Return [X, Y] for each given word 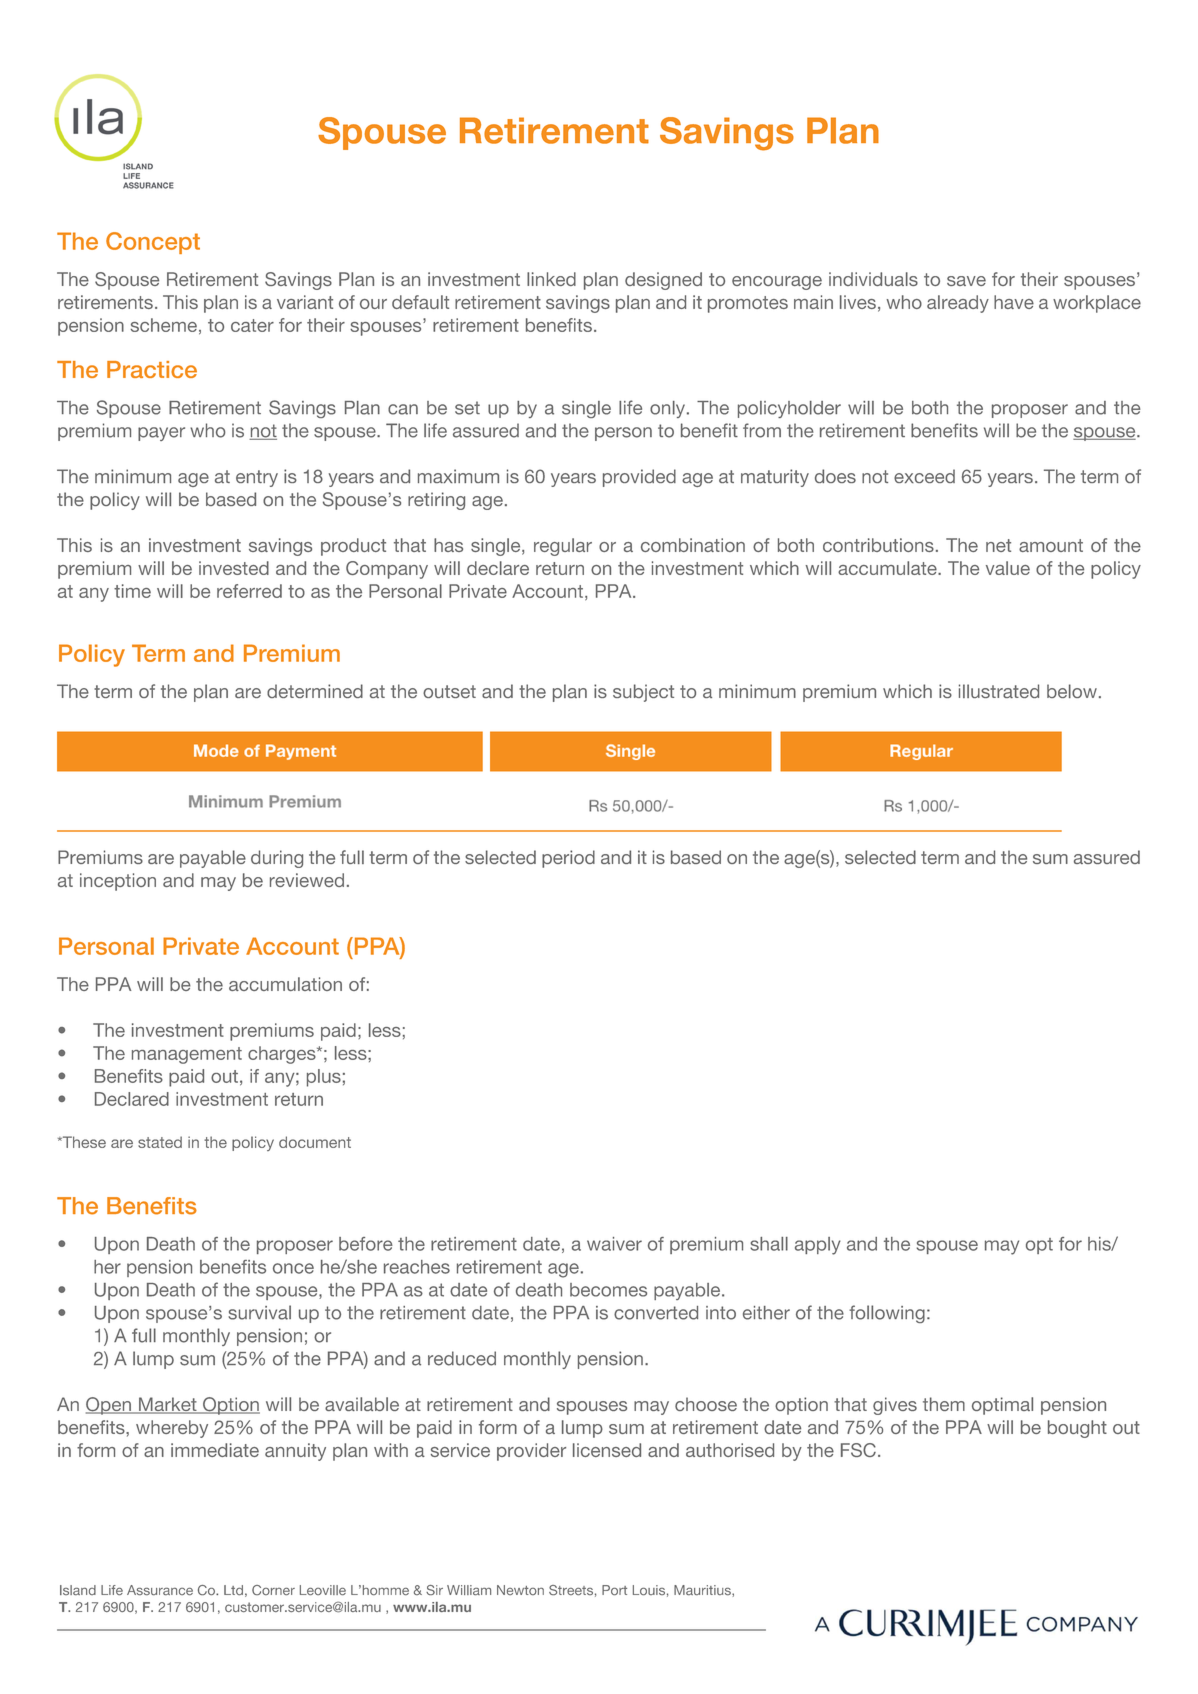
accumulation [285, 984]
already [958, 304]
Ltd [233, 1590]
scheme [164, 325]
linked [551, 279]
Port [614, 1590]
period [568, 859]
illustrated [999, 691]
